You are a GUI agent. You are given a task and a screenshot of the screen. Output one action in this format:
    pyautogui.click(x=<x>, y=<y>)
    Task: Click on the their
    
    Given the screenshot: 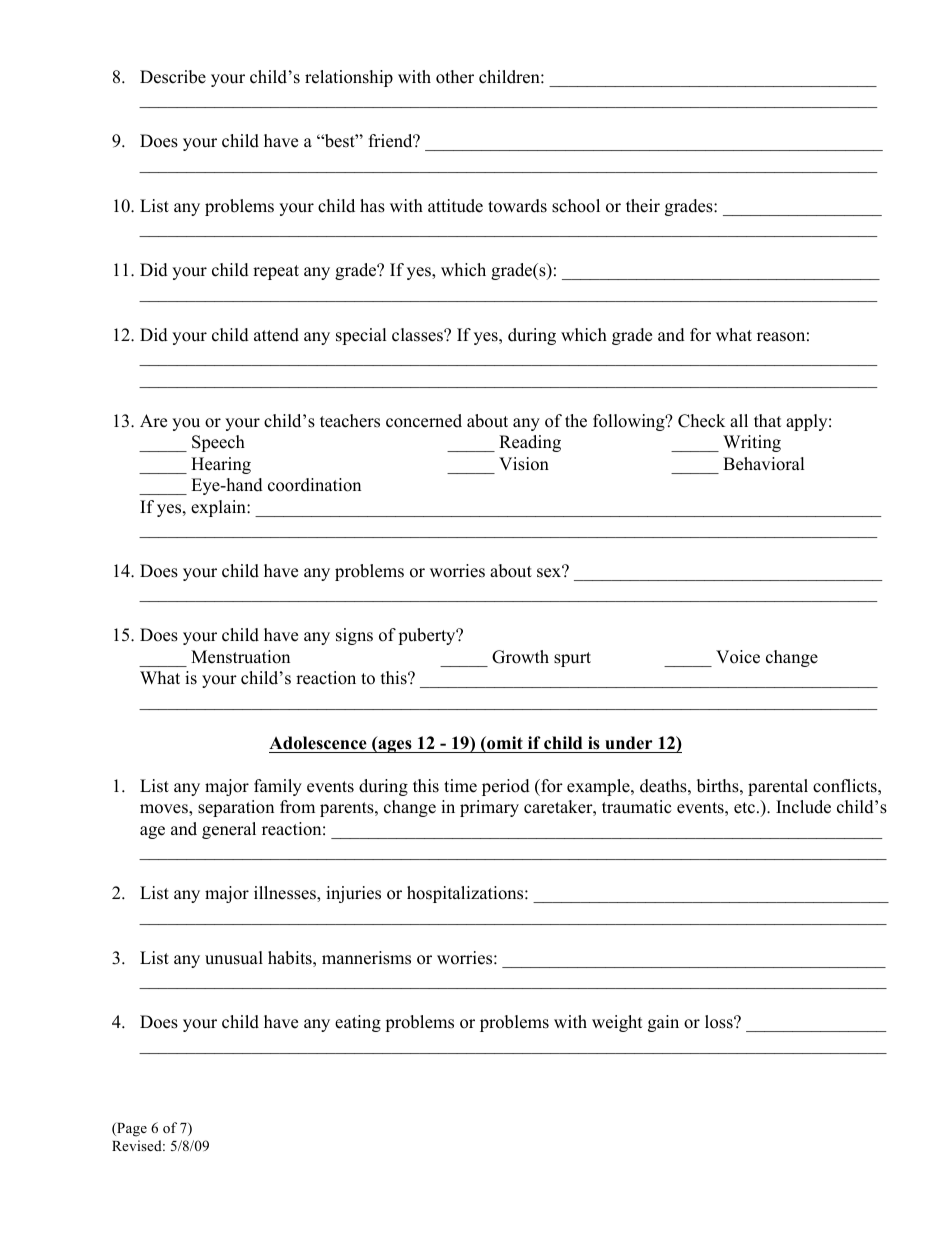 What is the action you would take?
    pyautogui.click(x=643, y=206)
